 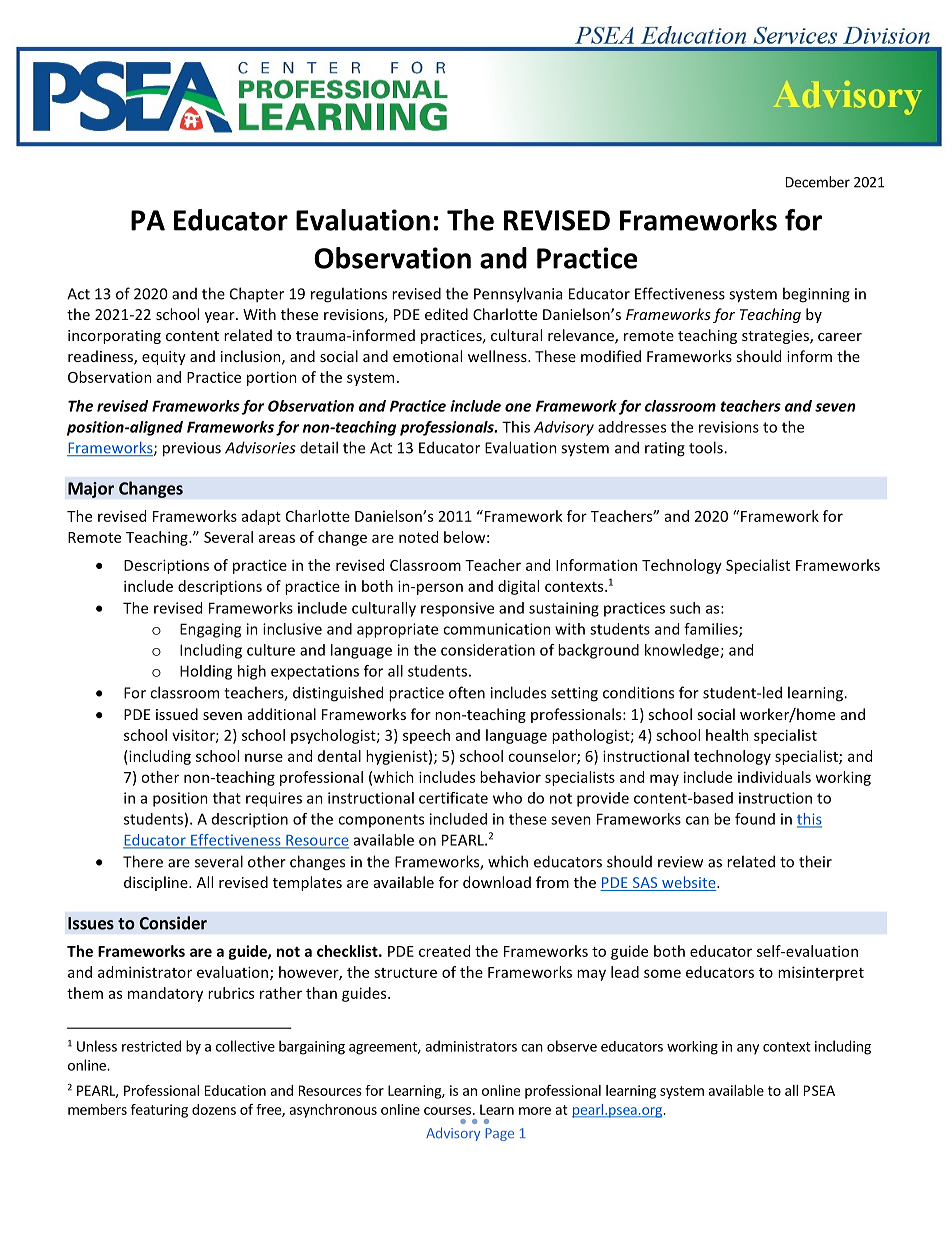 What do you see at coordinates (159, 1111) in the document?
I see `featuring` at bounding box center [159, 1111].
